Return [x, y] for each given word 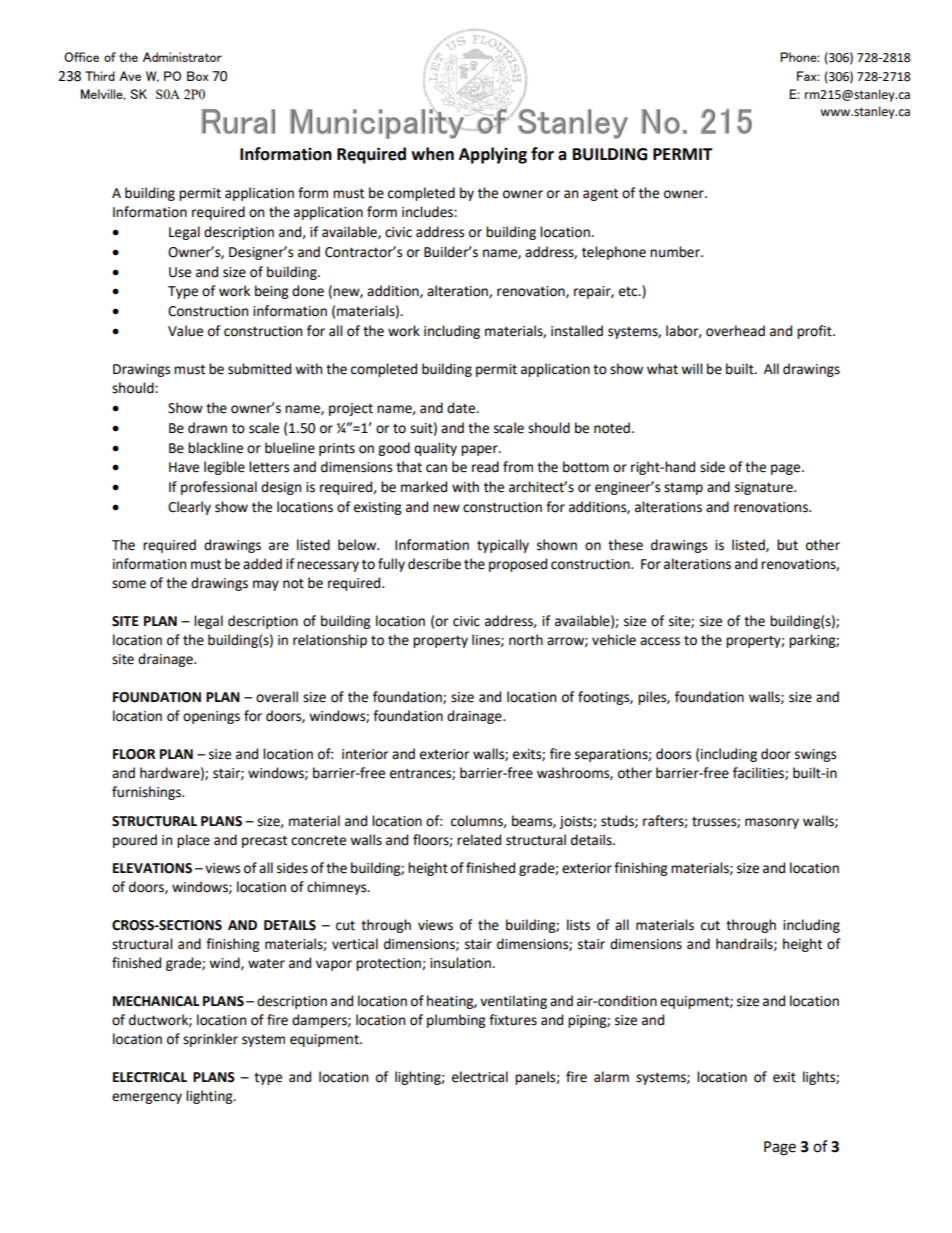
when [432, 154]
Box [198, 76]
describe [434, 564]
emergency [147, 1098]
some [129, 584]
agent [600, 194]
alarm [611, 1077]
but [787, 545]
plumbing [456, 1021]
